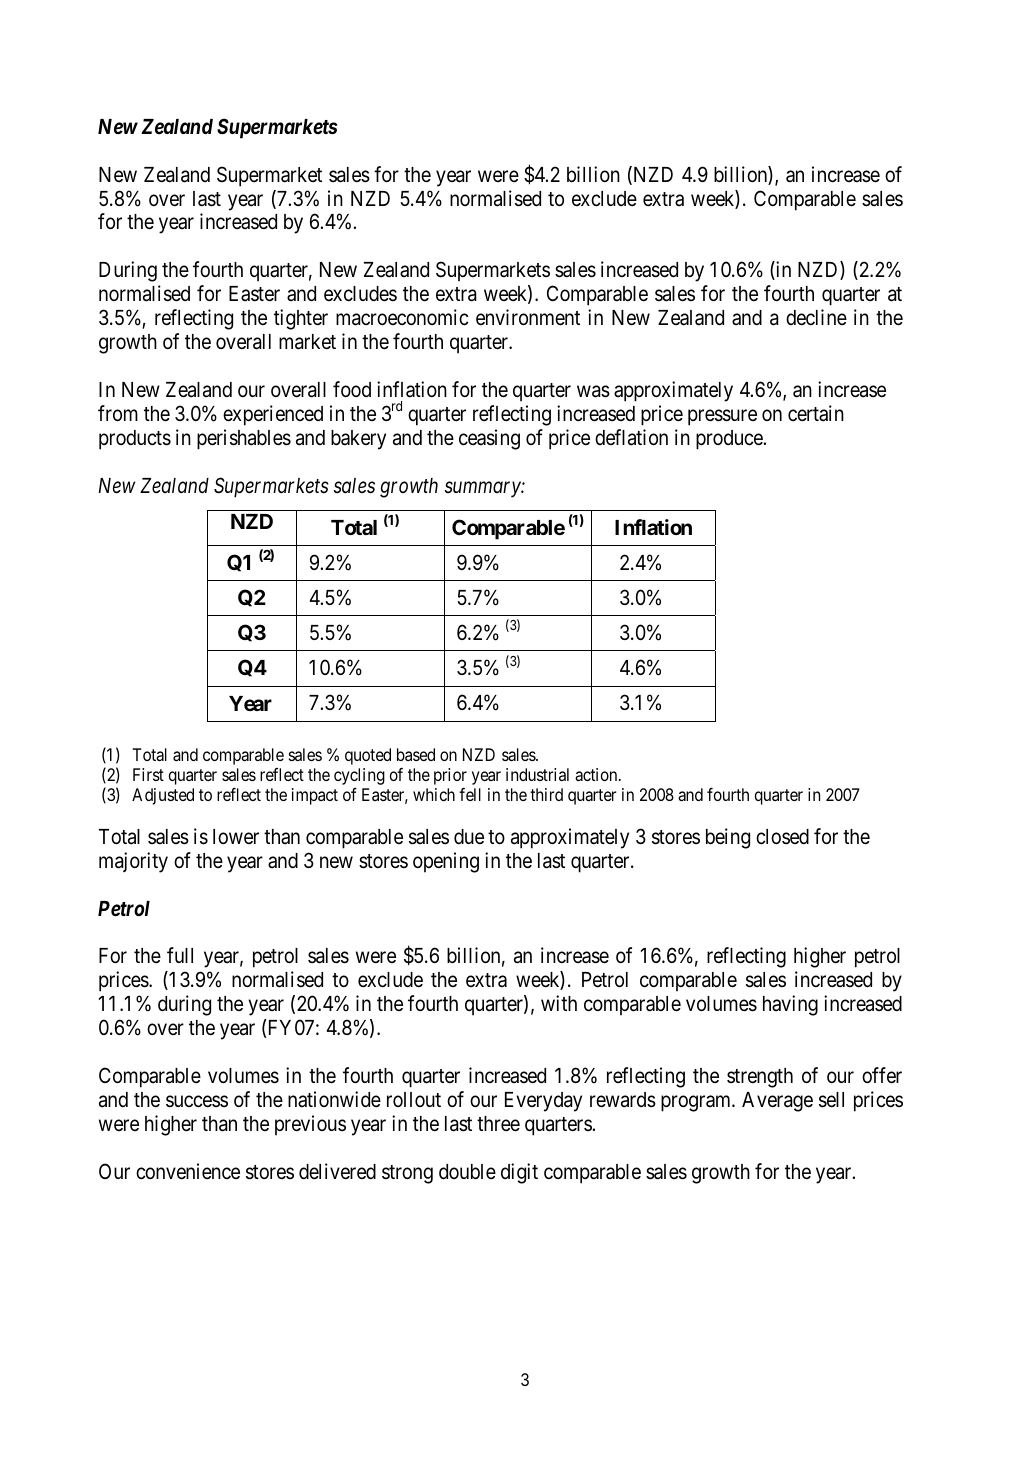 The height and width of the screenshot is (1459, 1031). What do you see at coordinates (537, 774) in the screenshot?
I see `industrial` at bounding box center [537, 774].
